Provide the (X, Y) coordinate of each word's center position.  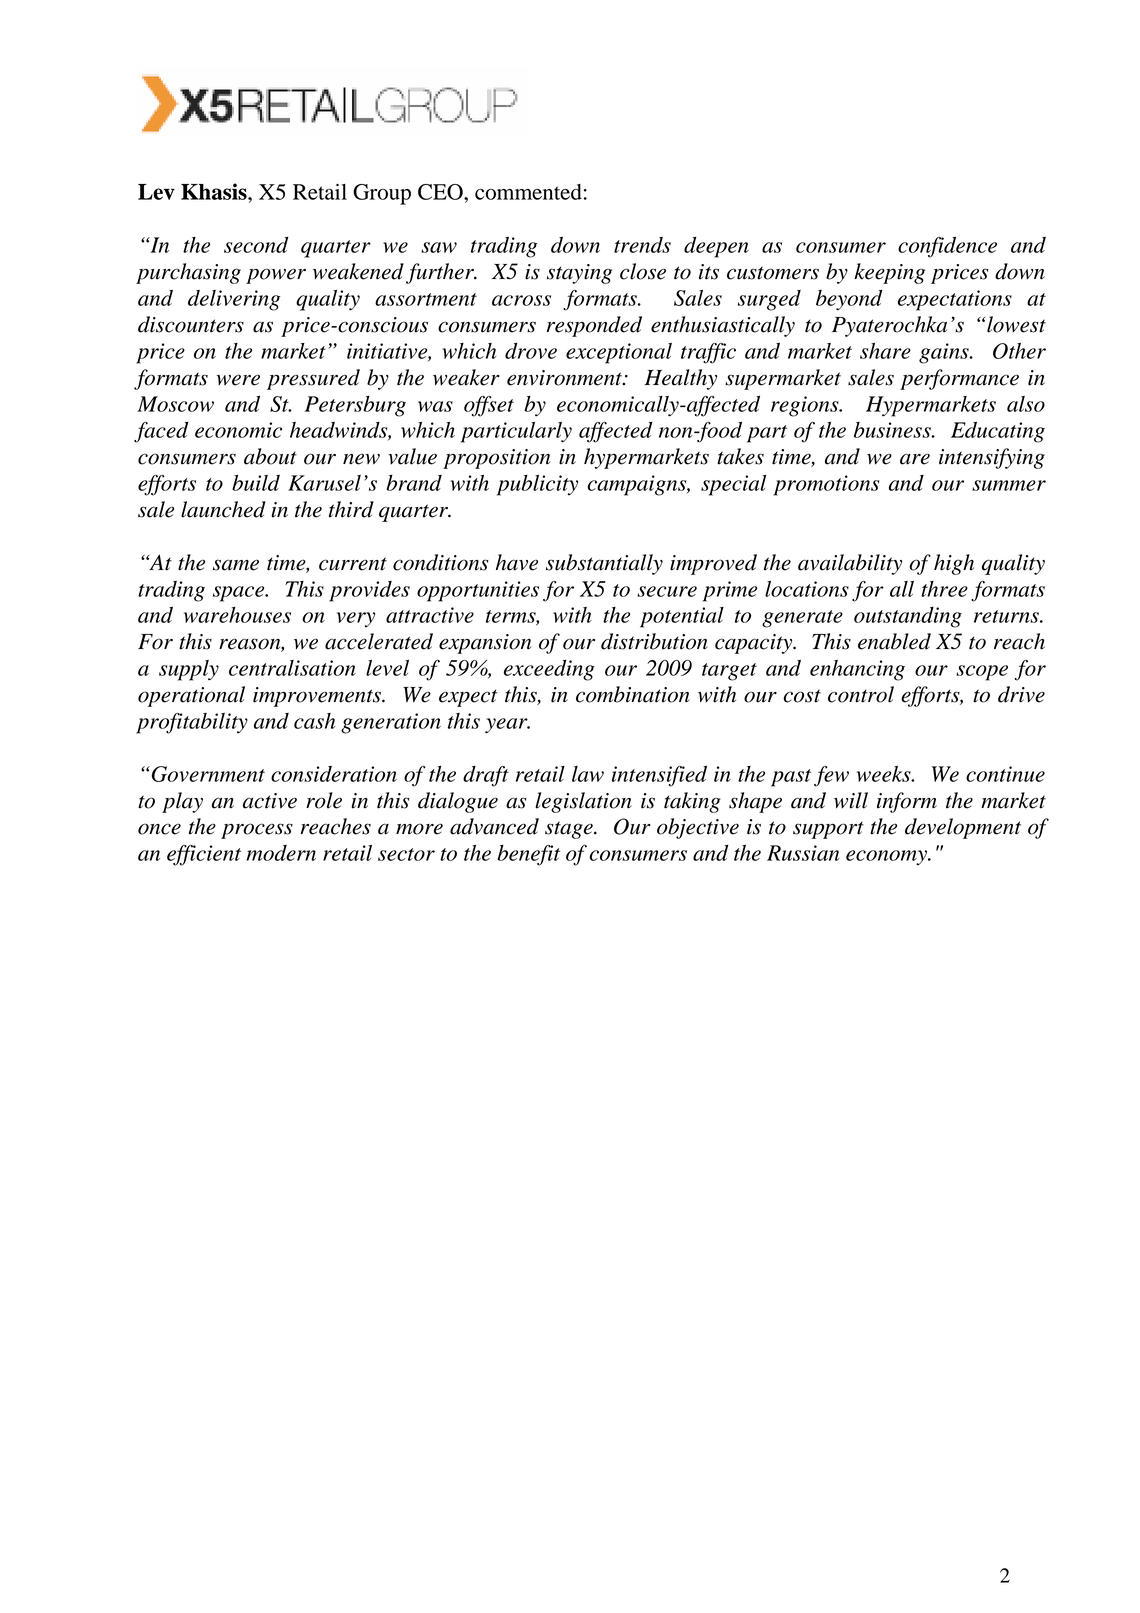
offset (489, 406)
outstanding (908, 617)
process (257, 831)
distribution (654, 641)
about (270, 456)
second (256, 245)
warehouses (237, 615)
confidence (947, 247)
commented (528, 192)
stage (570, 830)
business (893, 430)
